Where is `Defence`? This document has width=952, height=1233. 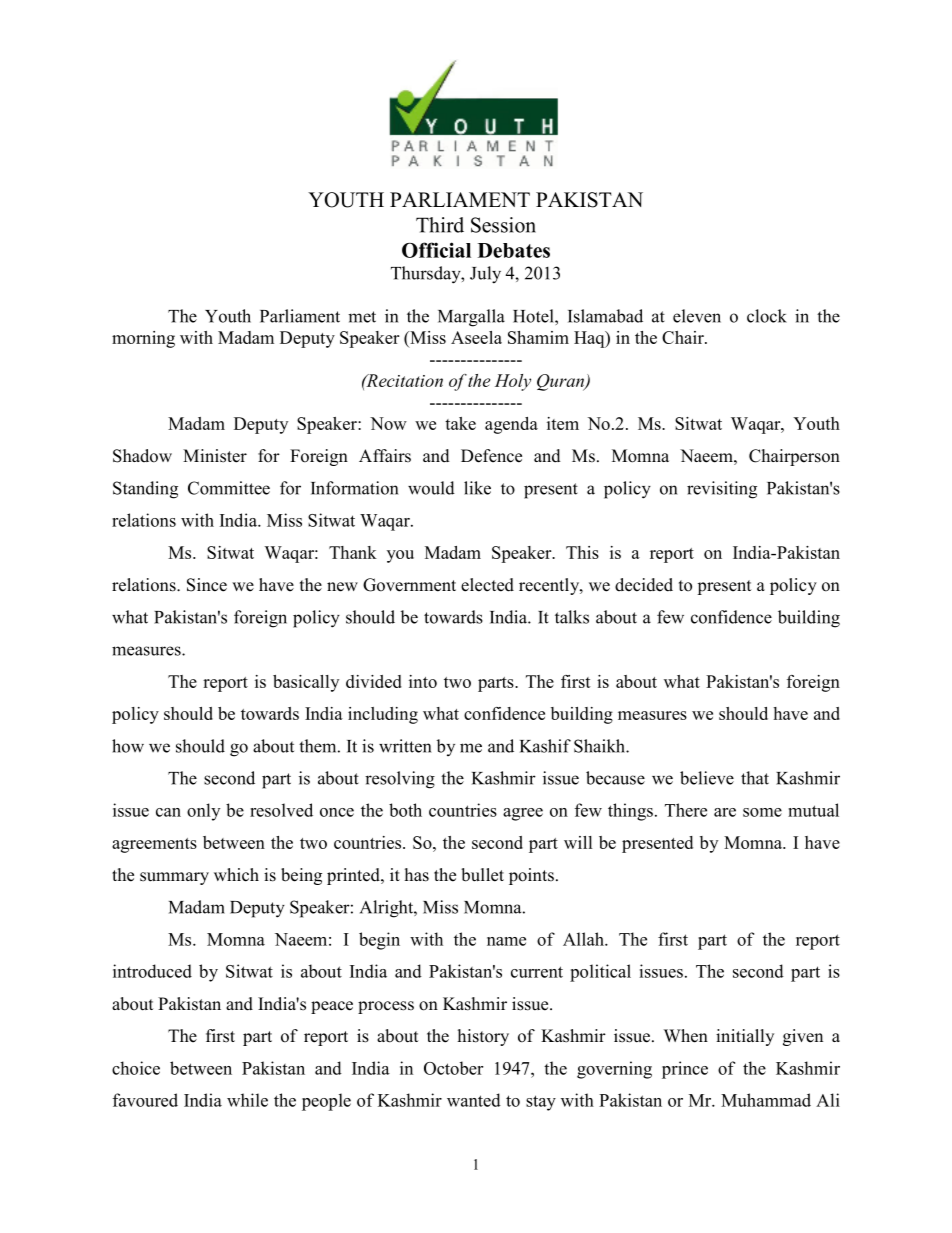
Defence is located at coordinates (491, 456).
